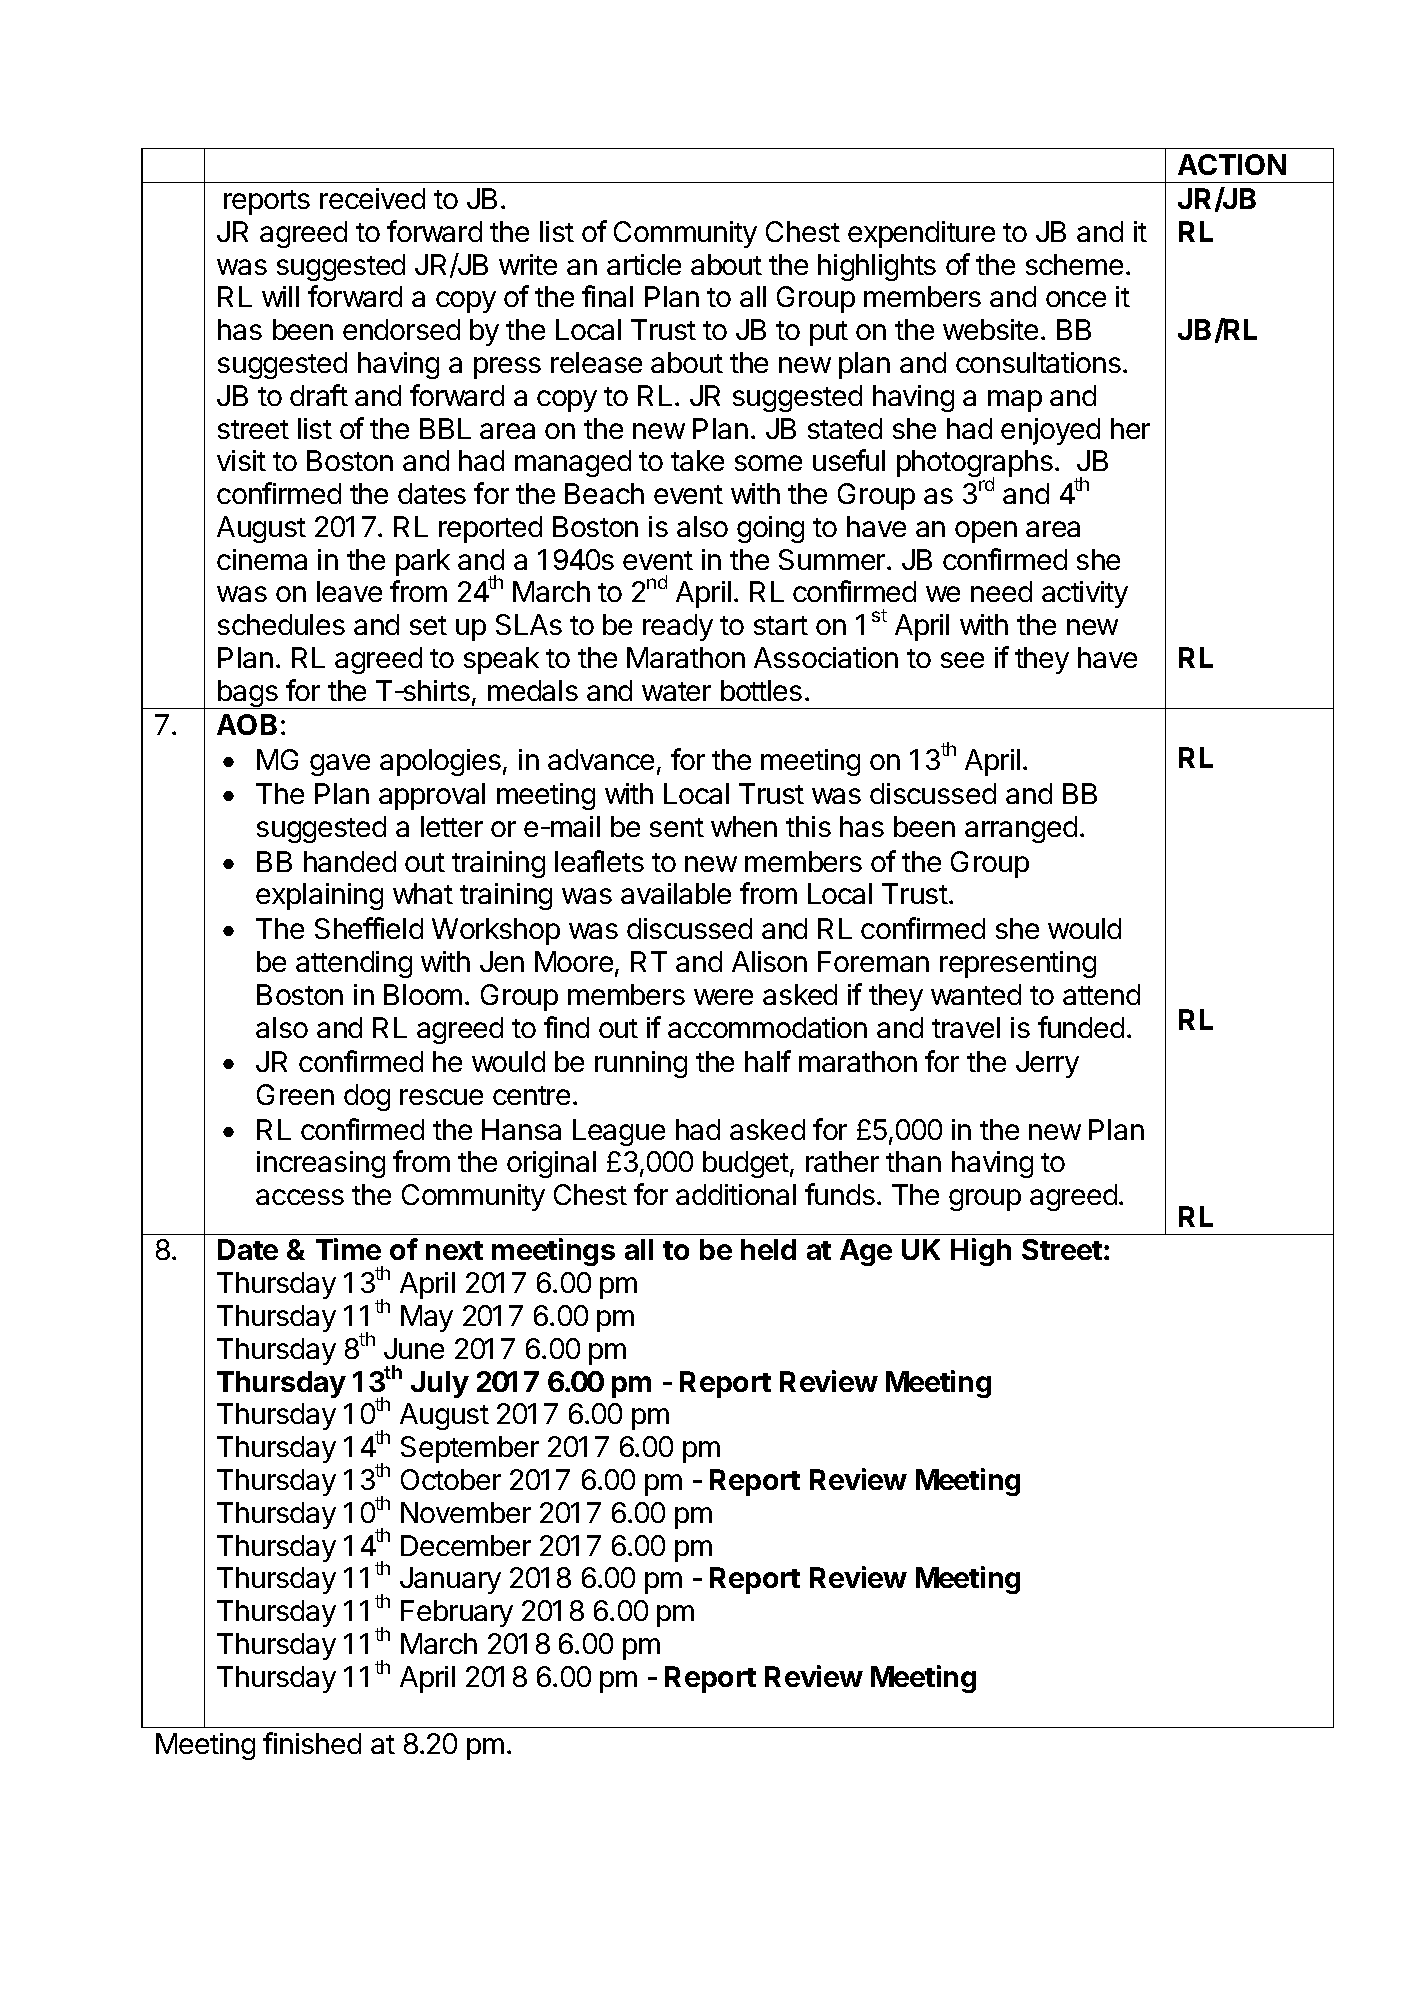 This page has height=2000, width=1414. Describe the element at coordinates (1085, 594) in the page. I see `activity` at that location.
